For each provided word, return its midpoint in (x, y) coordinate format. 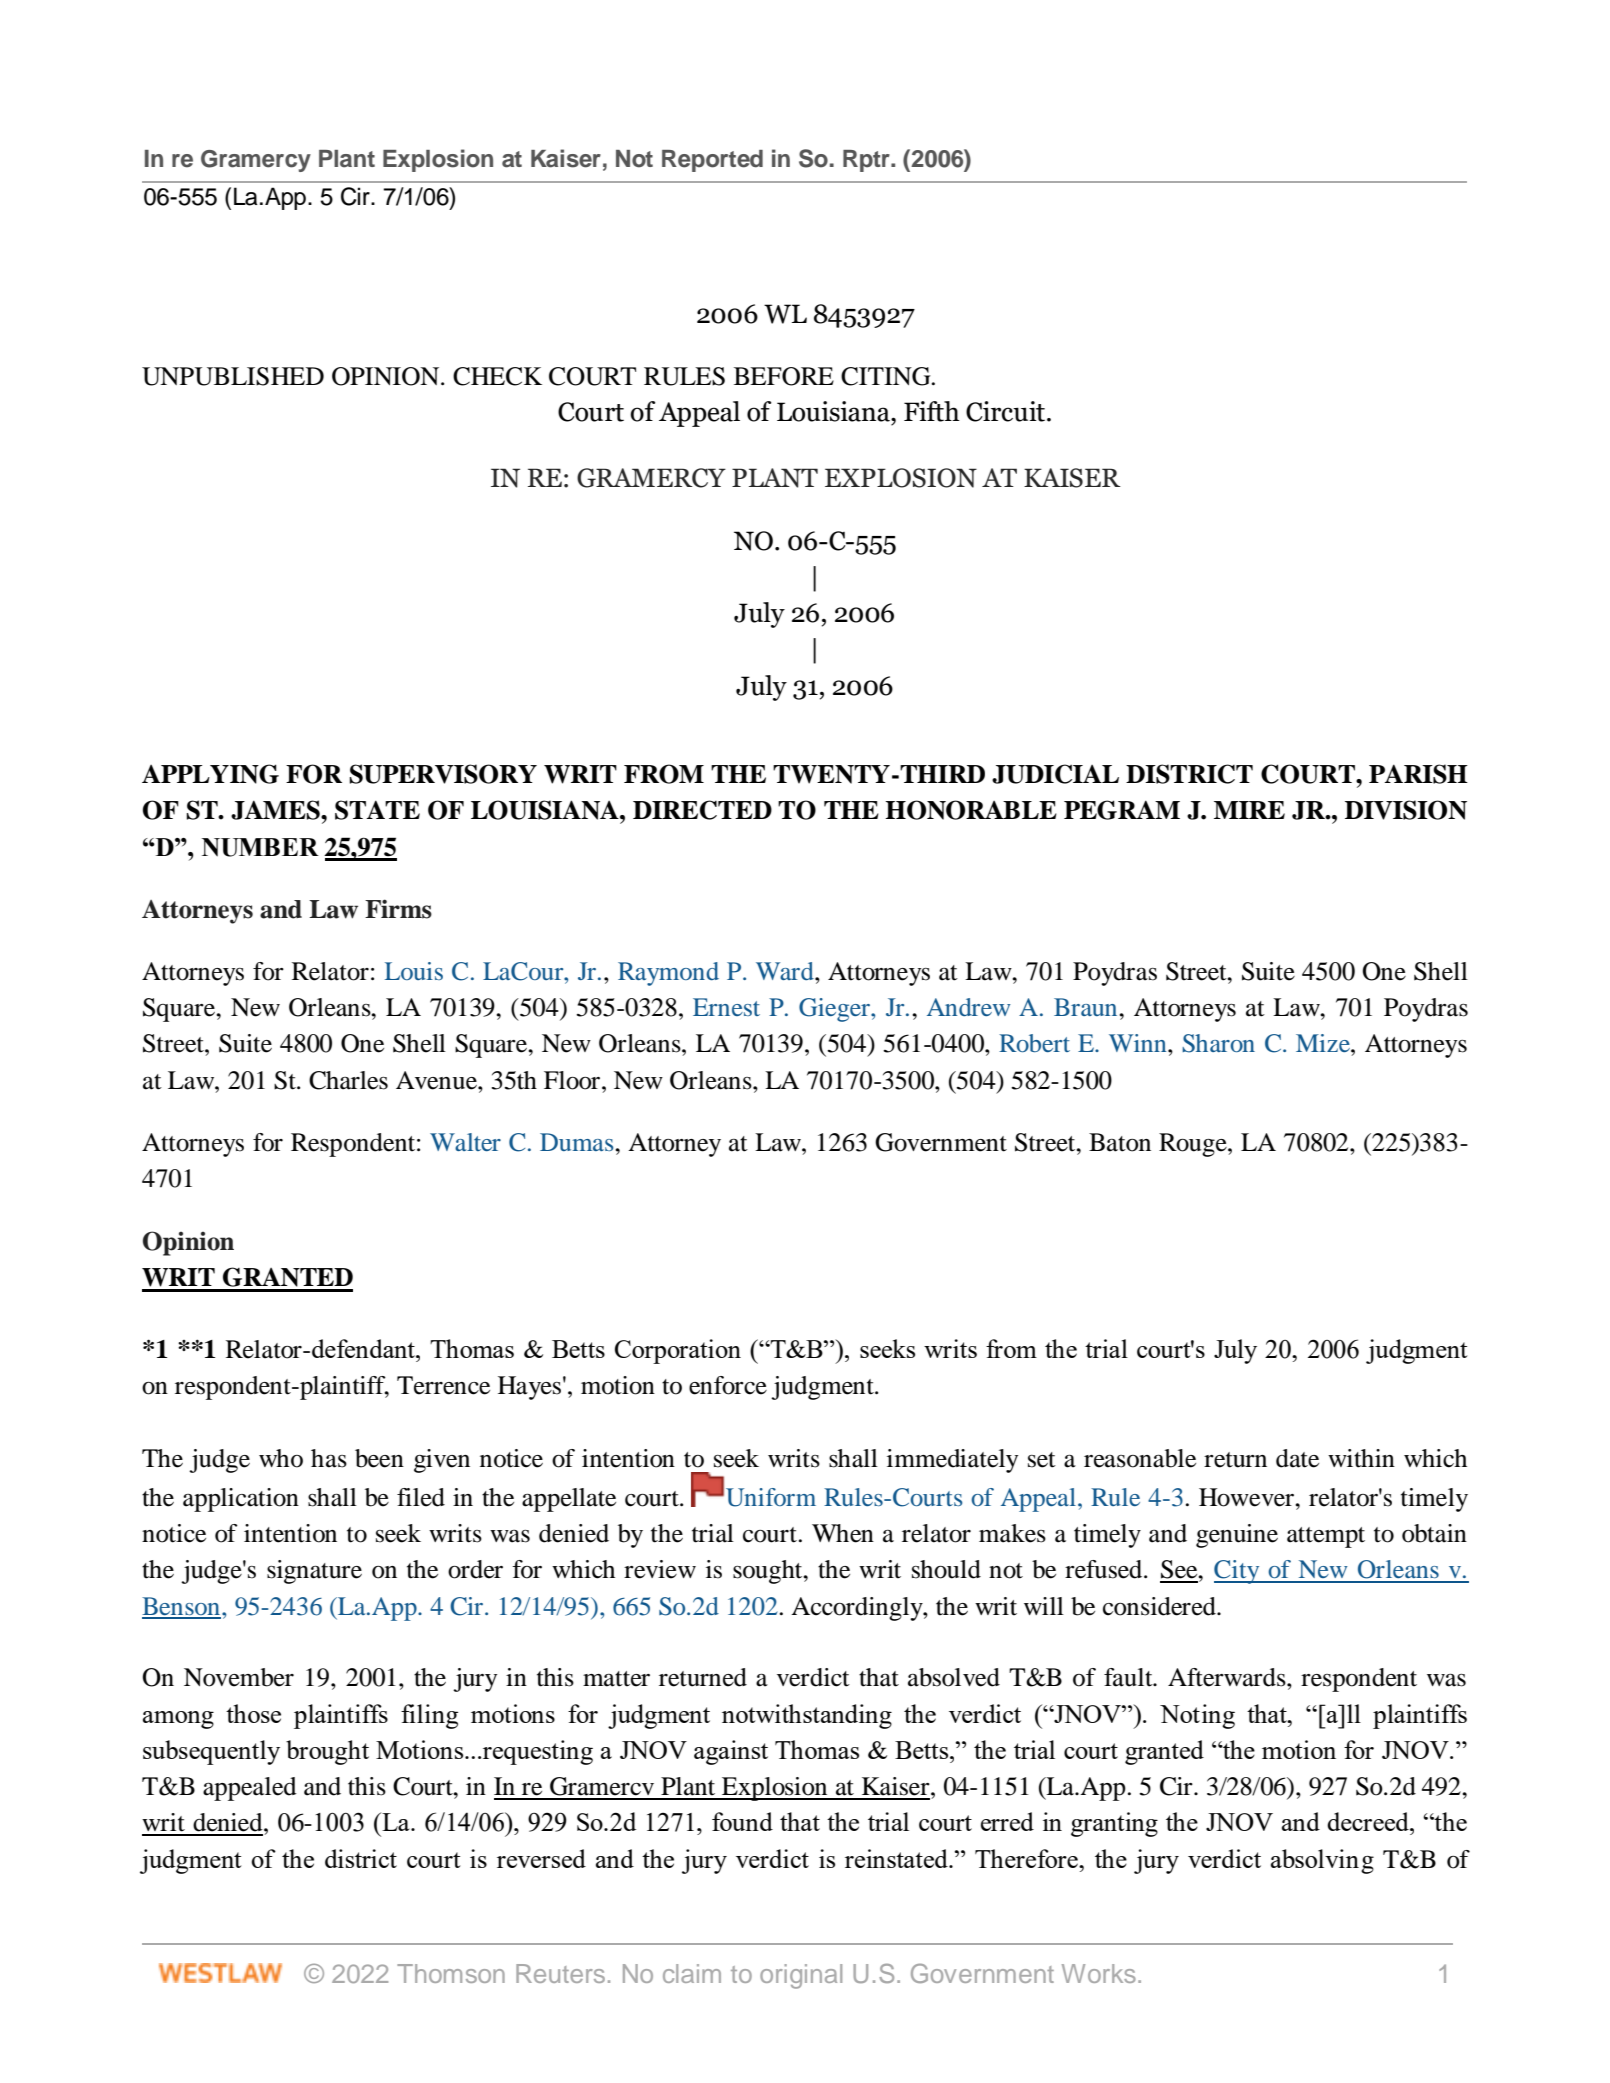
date (1297, 1458)
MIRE (1249, 810)
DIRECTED (702, 810)
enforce (728, 1385)
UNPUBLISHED (233, 376)
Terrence (443, 1385)
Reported (712, 161)
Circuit (1005, 411)
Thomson (451, 1973)
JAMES (276, 810)
